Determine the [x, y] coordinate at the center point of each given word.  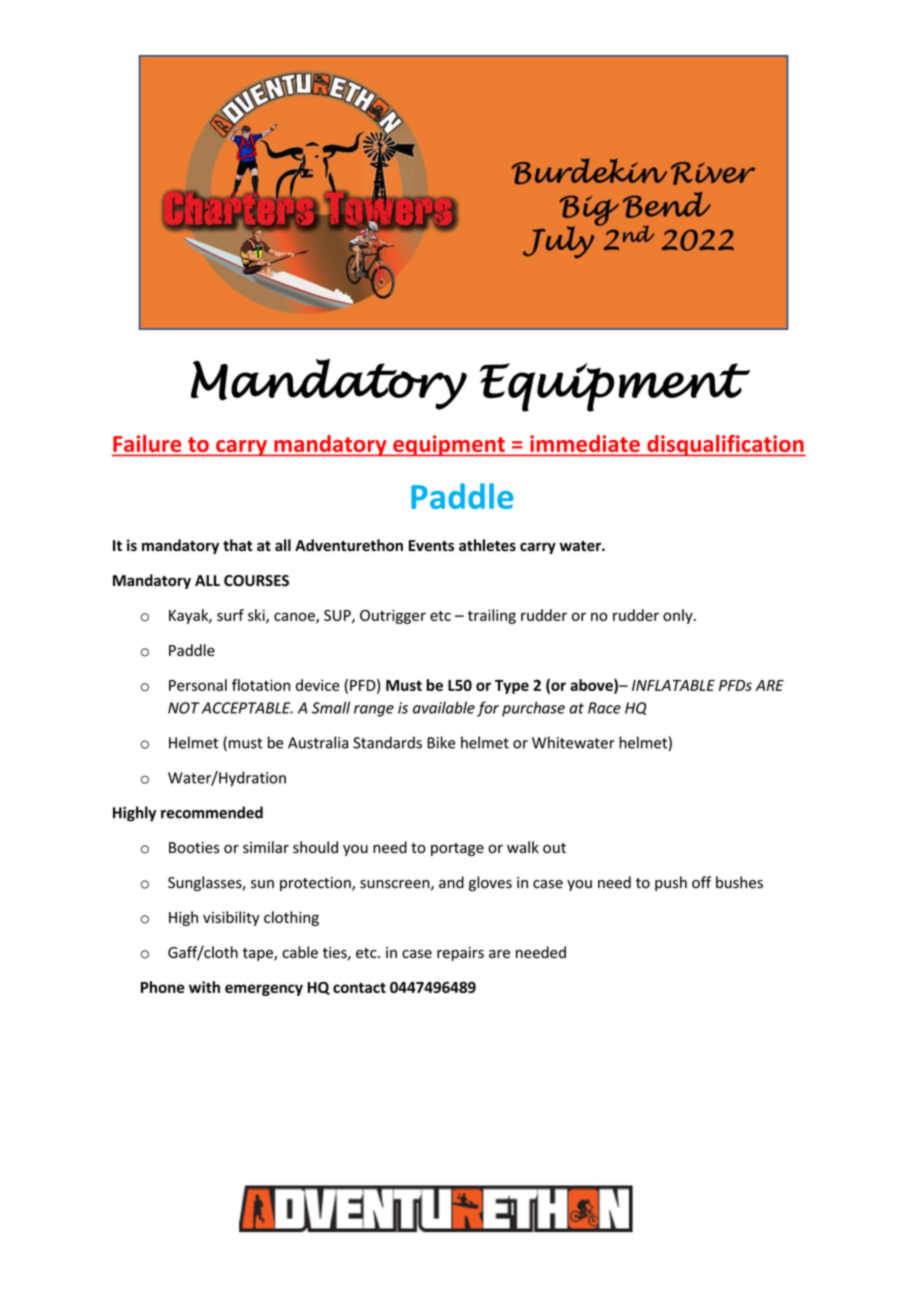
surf [230, 615]
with [204, 987]
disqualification [725, 445]
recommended [212, 812]
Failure [148, 445]
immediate [585, 443]
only [679, 616]
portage [457, 849]
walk [523, 847]
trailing [492, 616]
